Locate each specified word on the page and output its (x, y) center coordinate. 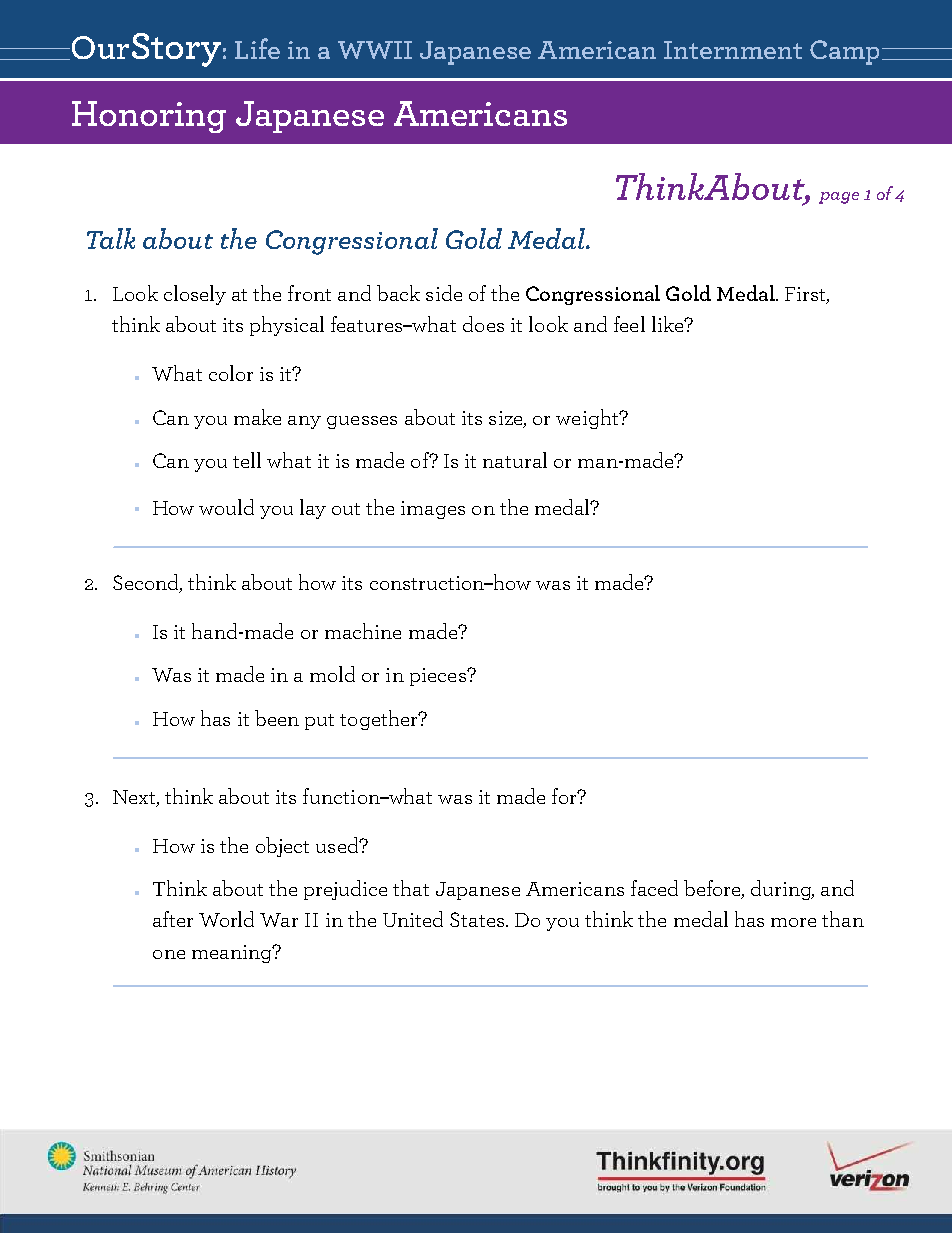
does (483, 324)
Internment (733, 50)
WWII (375, 50)
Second (147, 583)
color (231, 373)
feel (629, 324)
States (478, 919)
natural (515, 460)
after (173, 919)
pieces (439, 677)
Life (257, 48)
